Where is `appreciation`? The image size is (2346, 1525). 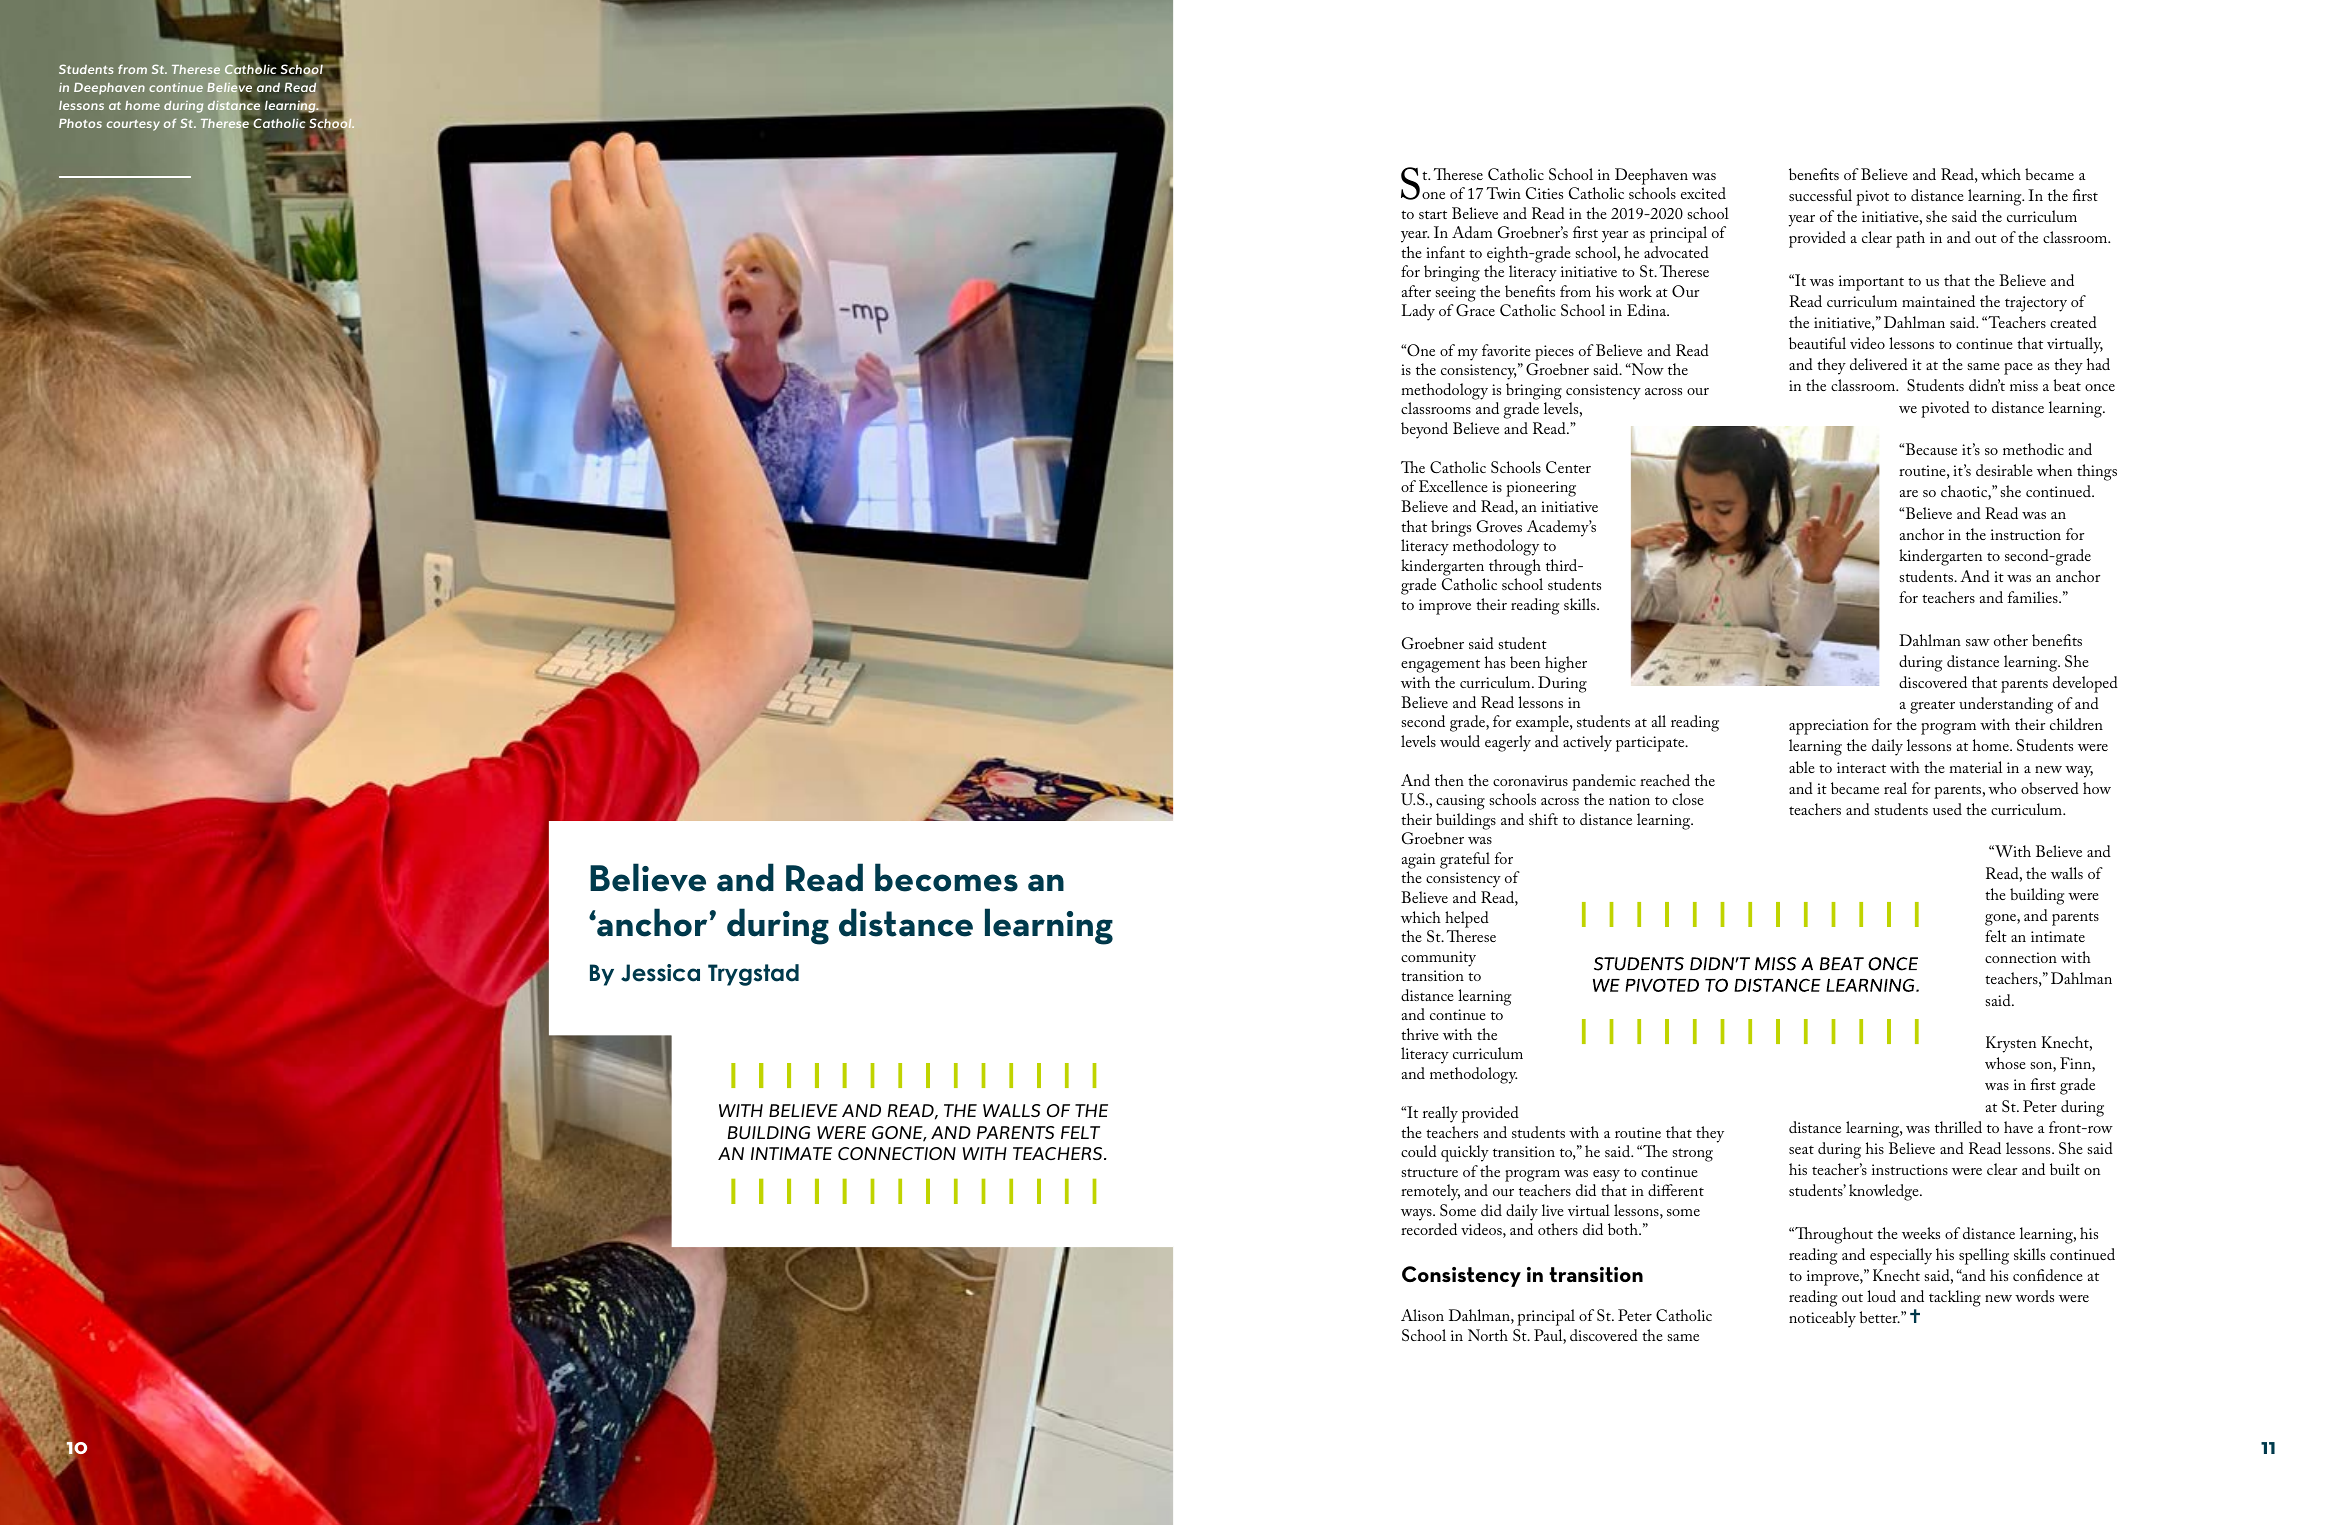 appreciation is located at coordinates (1829, 727).
